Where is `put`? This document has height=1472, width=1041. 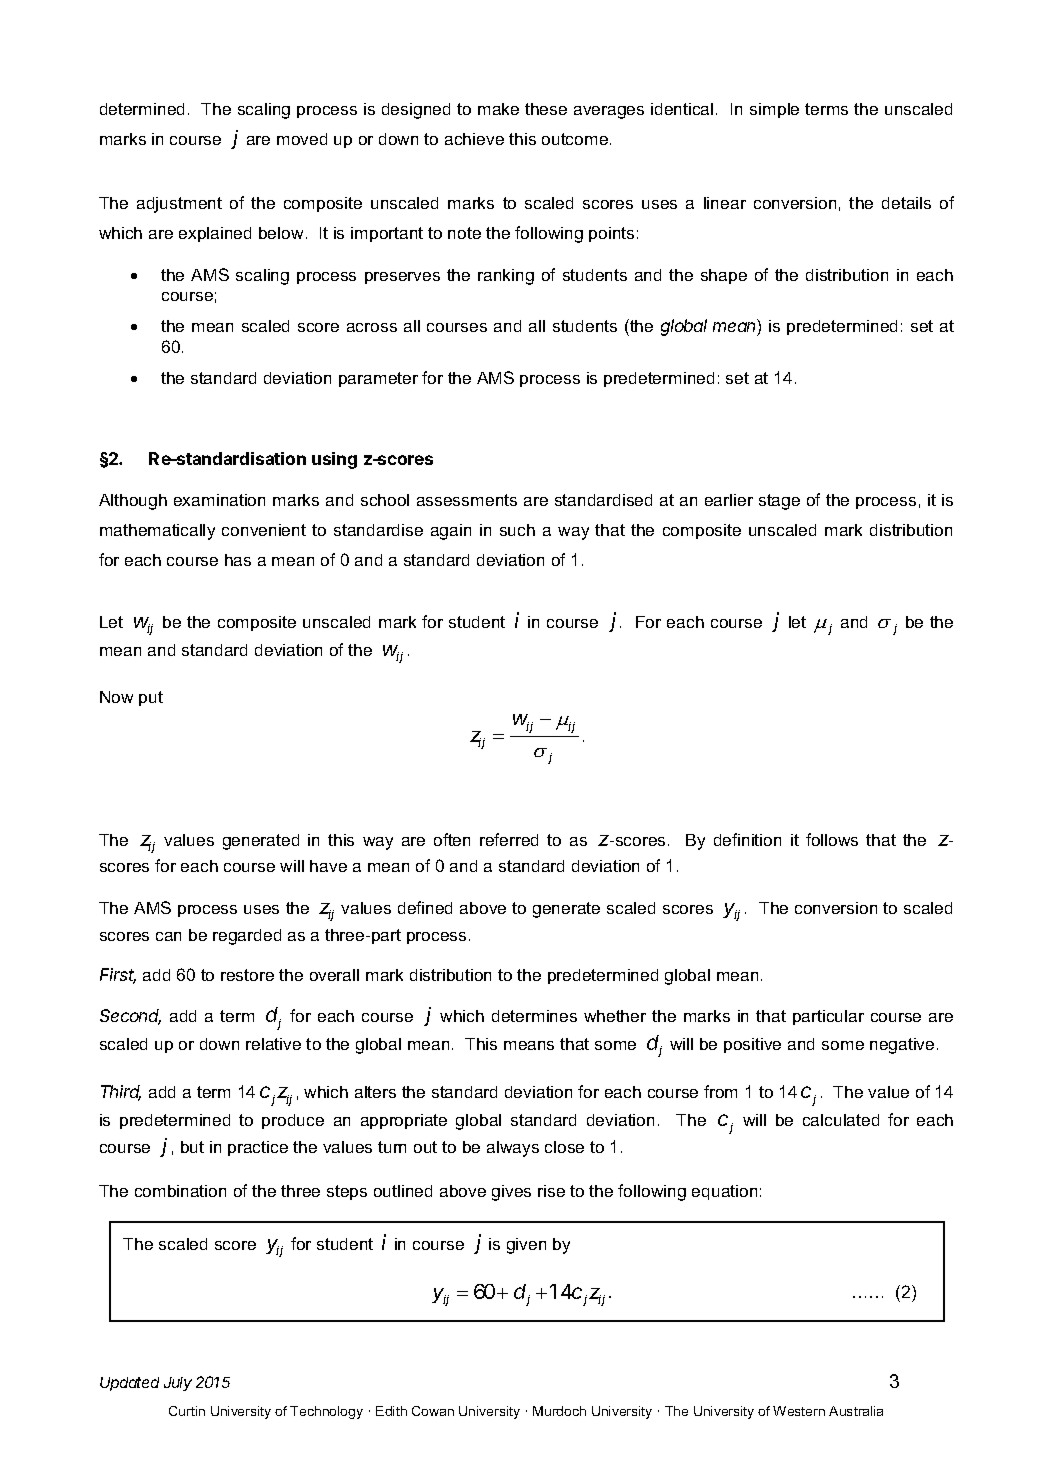 put is located at coordinates (151, 698).
